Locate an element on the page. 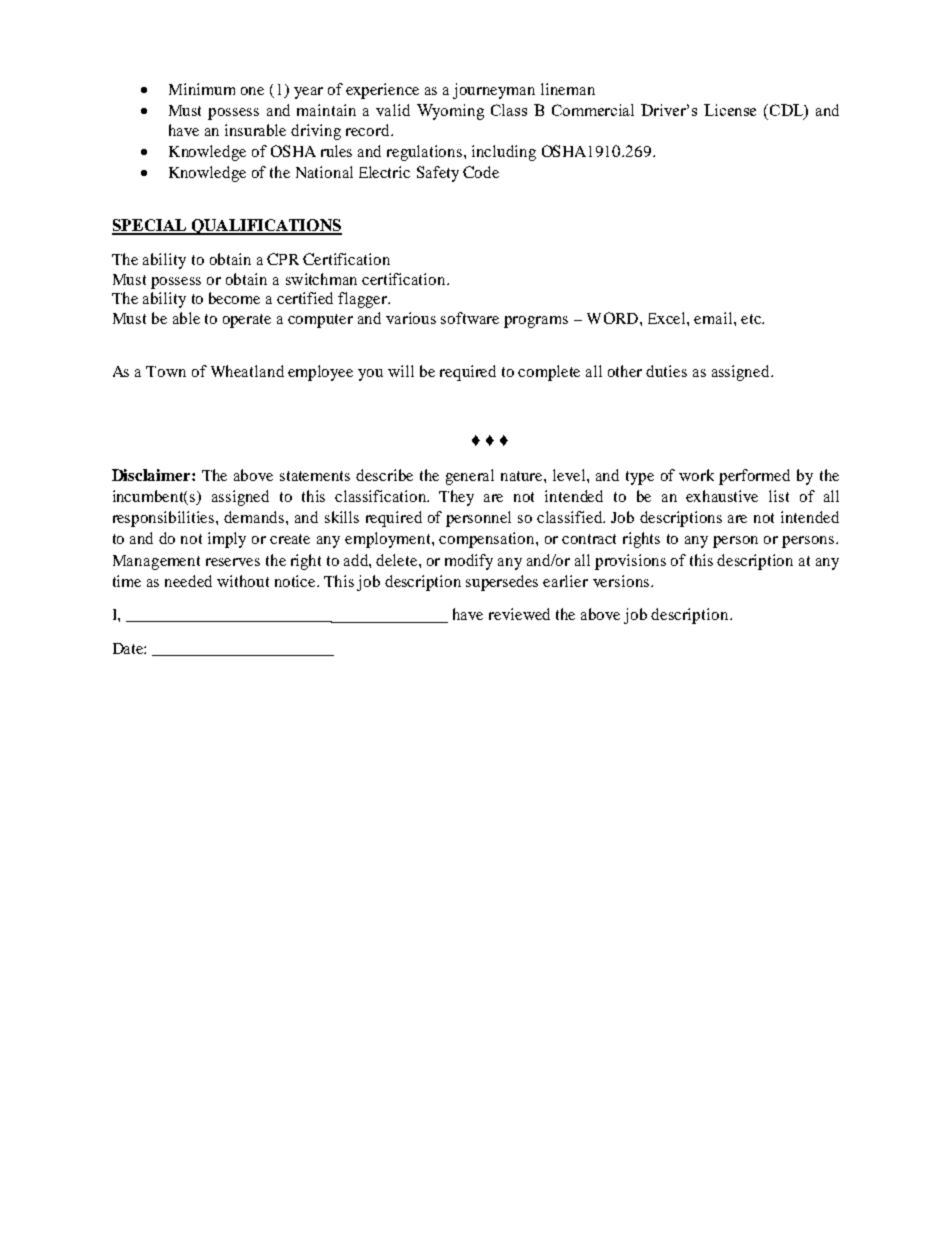 This image has width=952, height=1233. Minimum is located at coordinates (202, 89).
